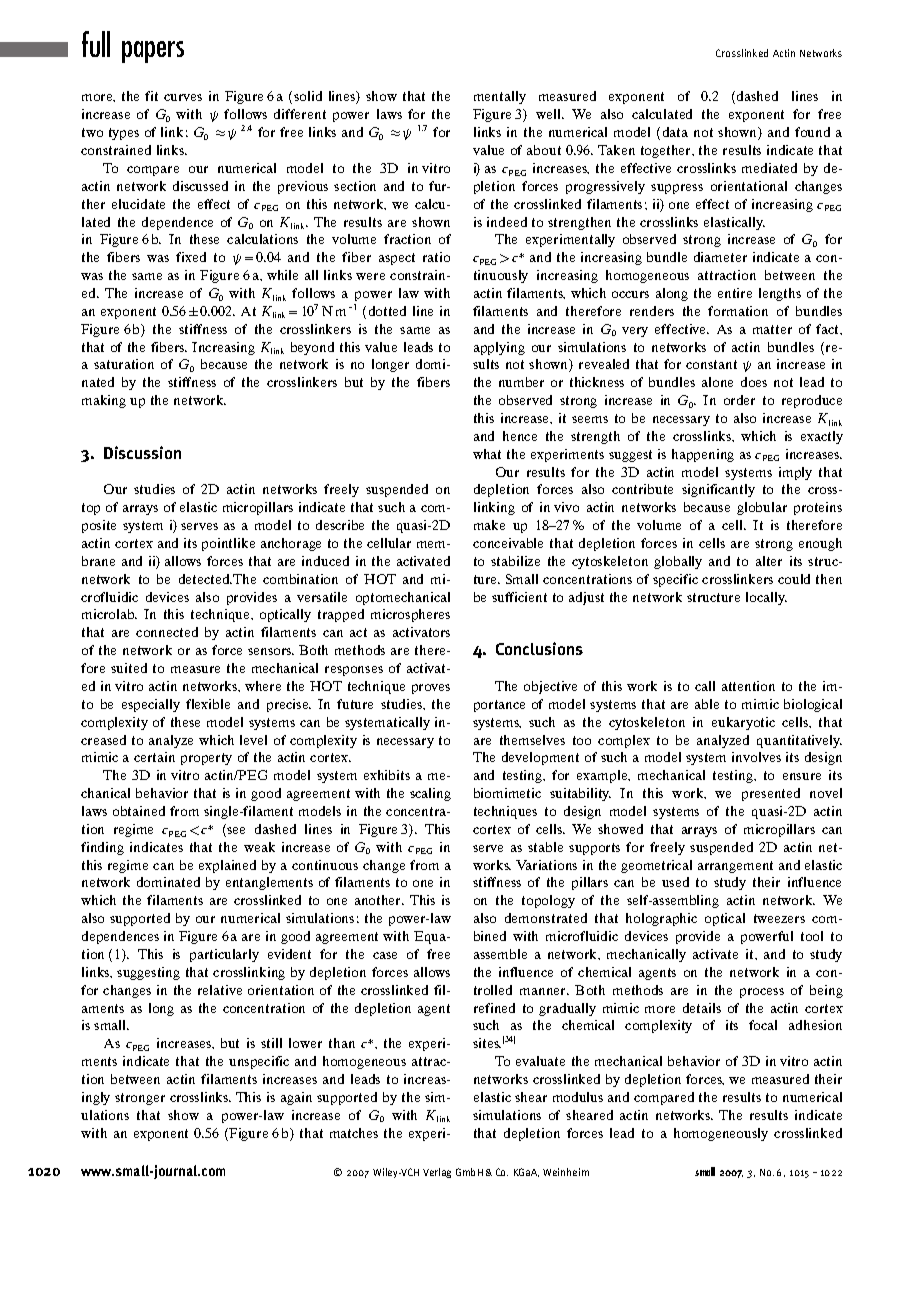 The height and width of the document is (1308, 924). I want to click on data, so click(675, 132).
